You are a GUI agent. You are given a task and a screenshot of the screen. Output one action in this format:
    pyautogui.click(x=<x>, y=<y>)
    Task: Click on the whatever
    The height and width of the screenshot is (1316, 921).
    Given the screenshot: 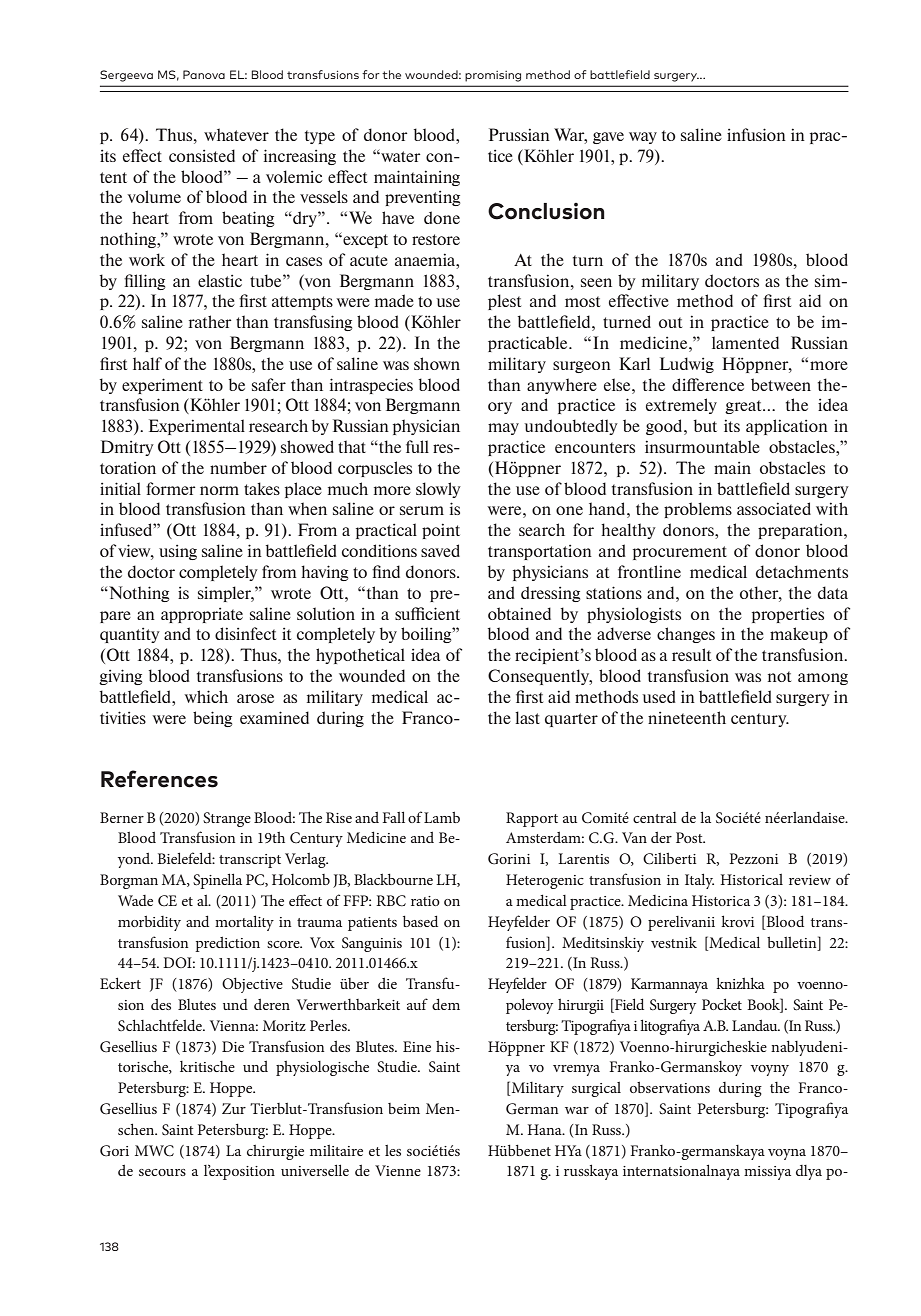 What is the action you would take?
    pyautogui.click(x=236, y=134)
